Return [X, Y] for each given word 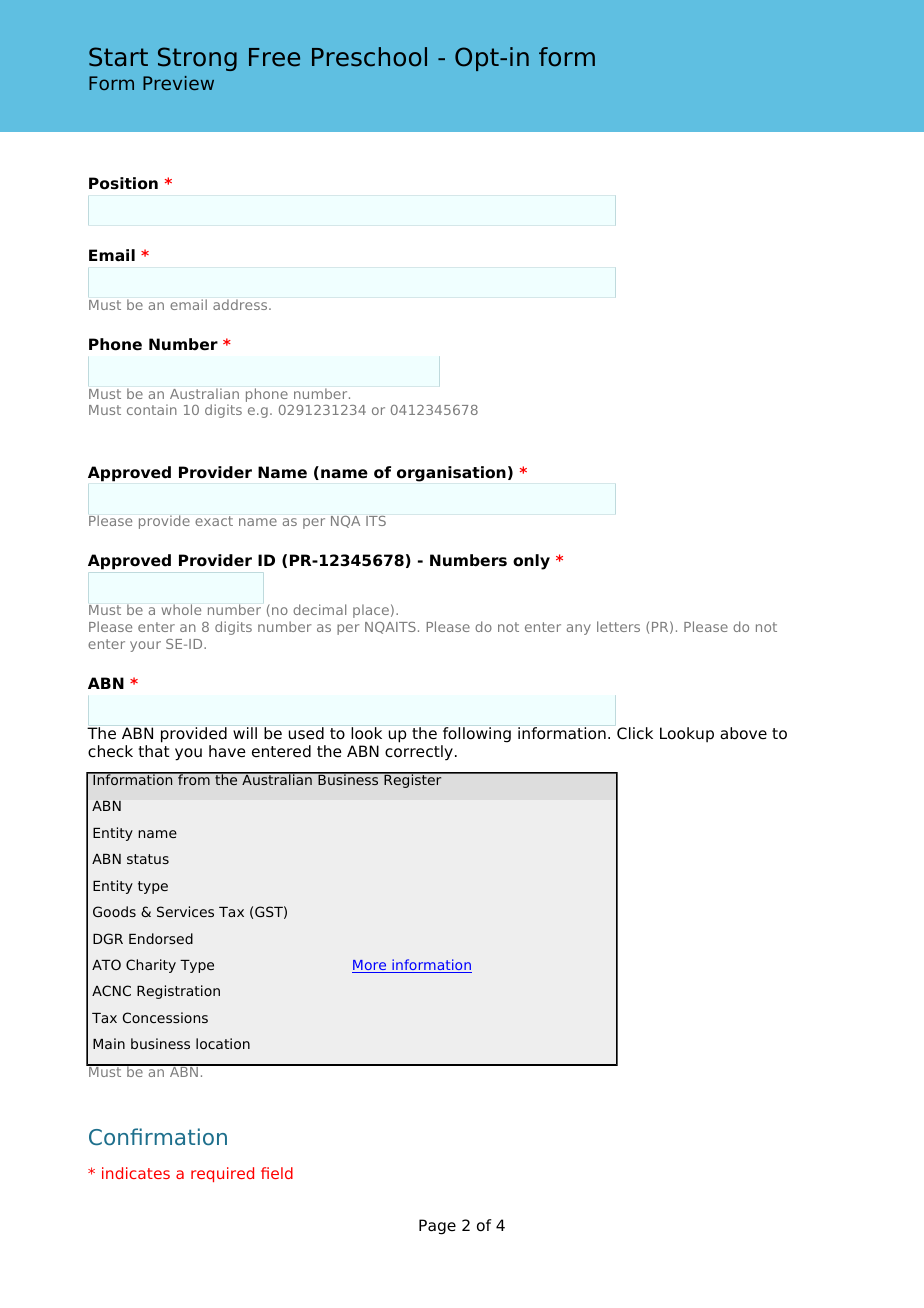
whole [181, 609]
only [531, 562]
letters [618, 626]
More [370, 966]
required [222, 1174]
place [371, 611]
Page [437, 1227]
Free [274, 57]
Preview [178, 83]
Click [635, 733]
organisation [451, 474]
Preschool [369, 57]
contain [152, 409]
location [223, 1043]
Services [185, 911]
